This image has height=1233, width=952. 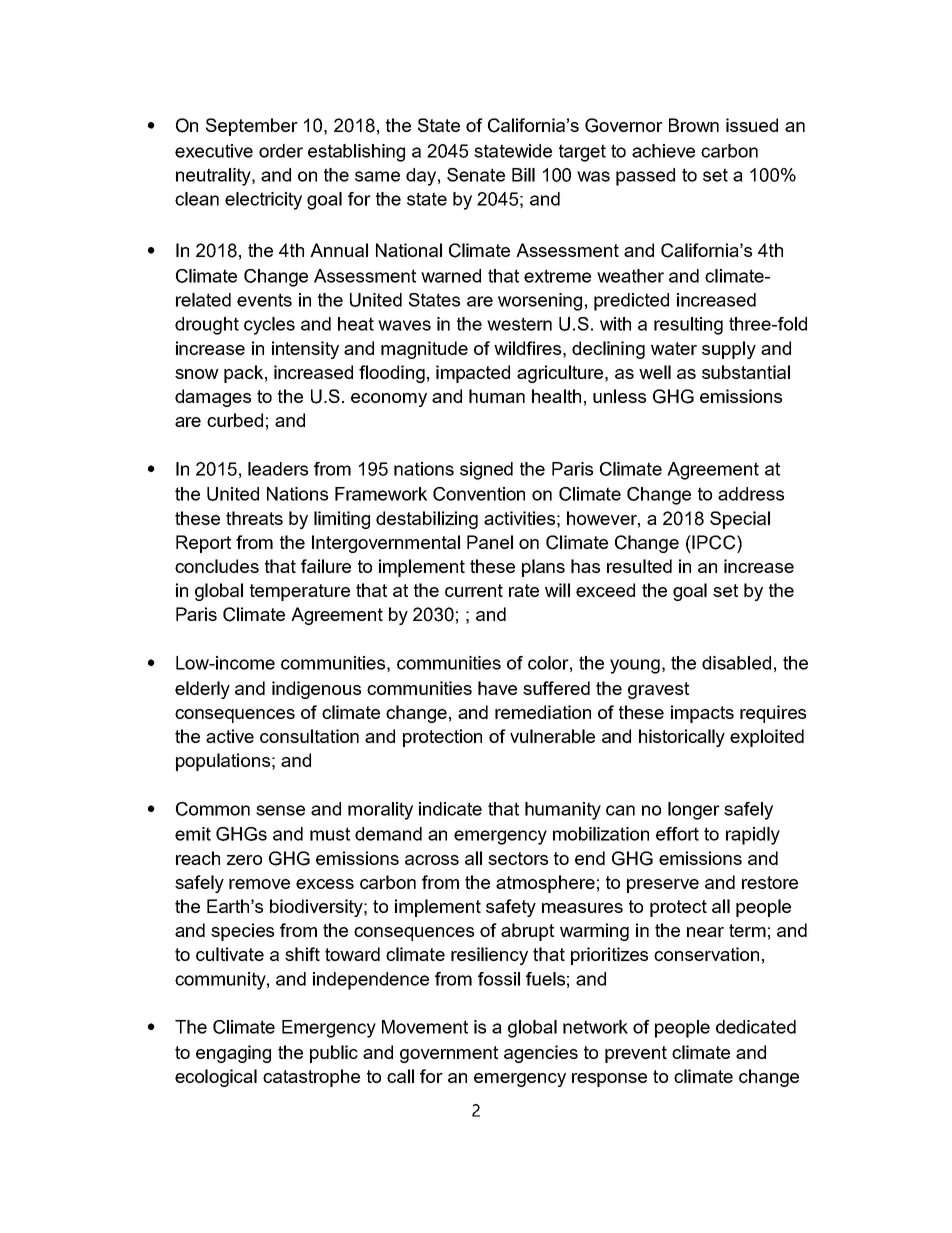 I want to click on order, so click(x=281, y=151).
